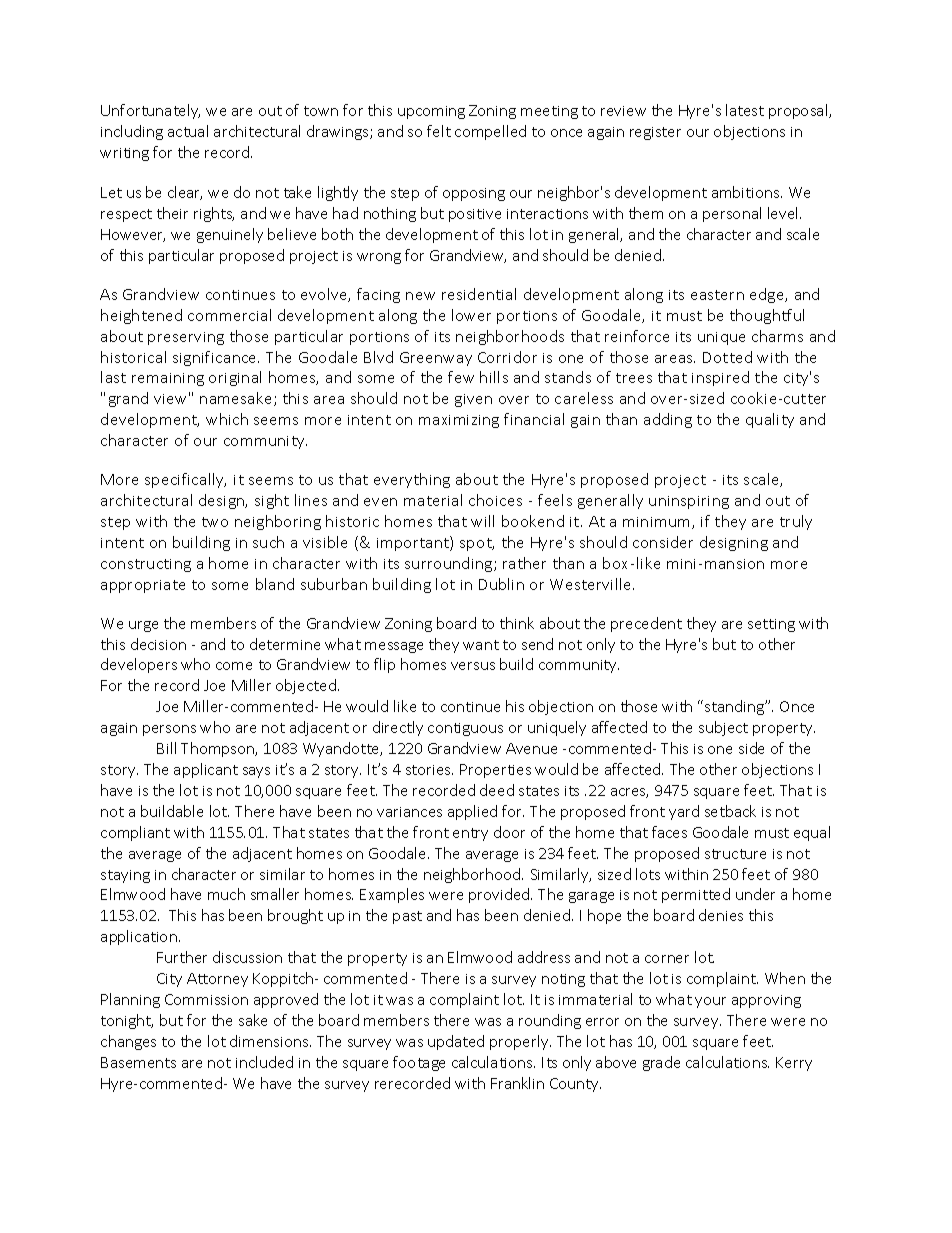  Describe the element at coordinates (482, 521) in the screenshot. I see `will` at that location.
